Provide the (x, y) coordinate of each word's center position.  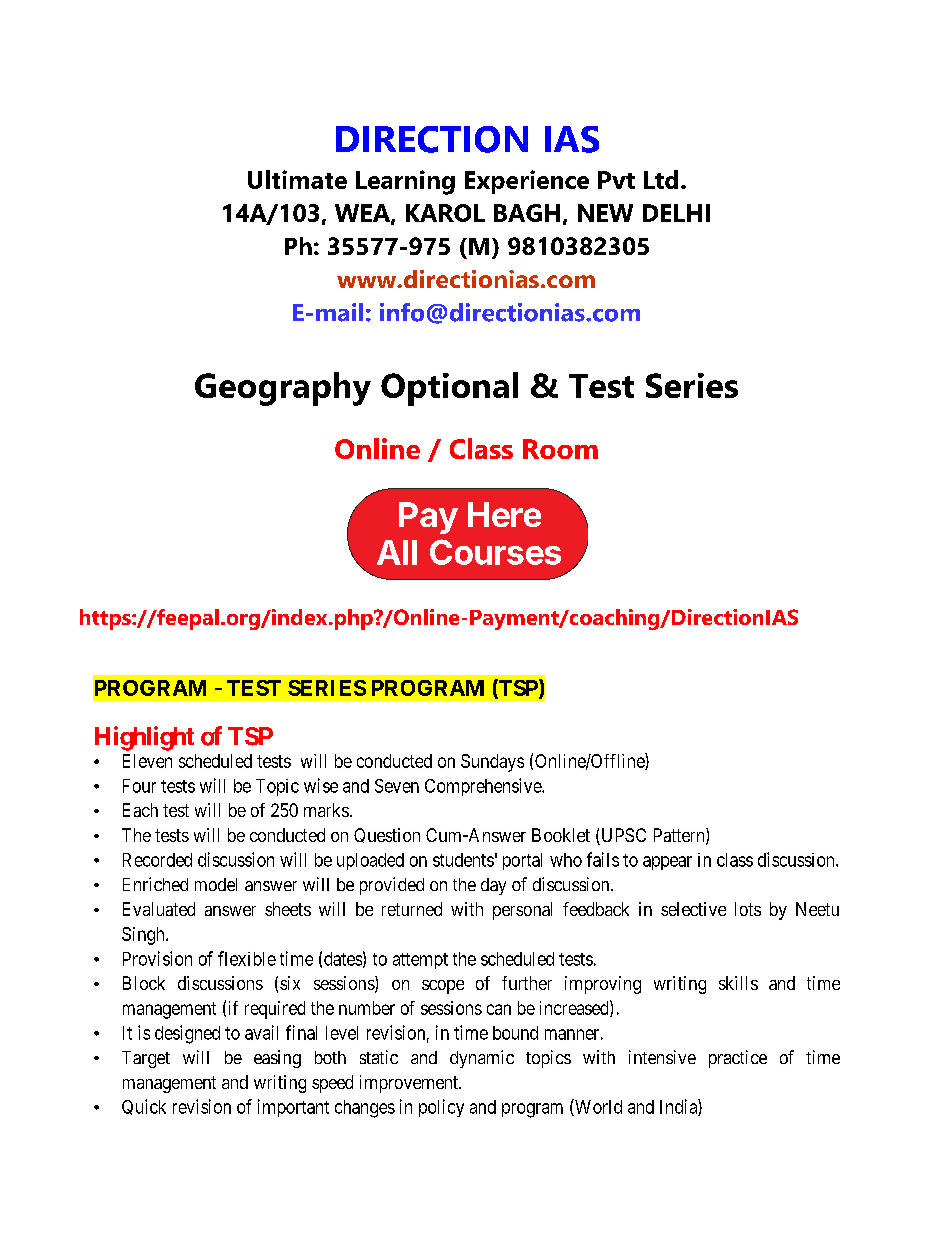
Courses (495, 552)
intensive (662, 1057)
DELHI (676, 213)
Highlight (144, 738)
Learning (405, 182)
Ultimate (297, 179)
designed (187, 1034)
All (397, 552)
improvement (410, 1084)
